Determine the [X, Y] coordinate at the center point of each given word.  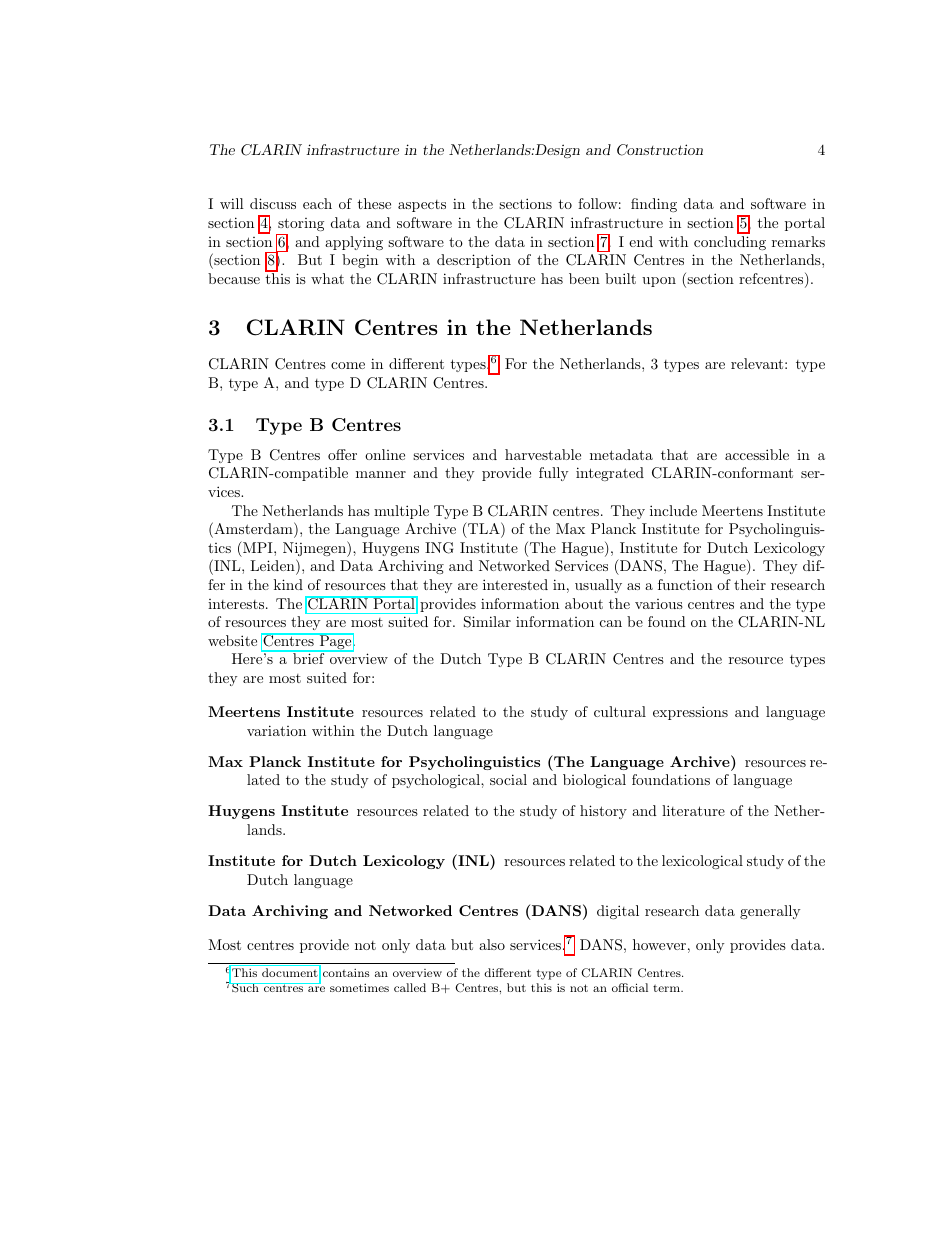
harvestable [543, 454]
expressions [690, 713]
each [317, 203]
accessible [757, 454]
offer [342, 454]
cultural [620, 711]
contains [346, 973]
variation [276, 730]
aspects [422, 206]
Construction [660, 150]
